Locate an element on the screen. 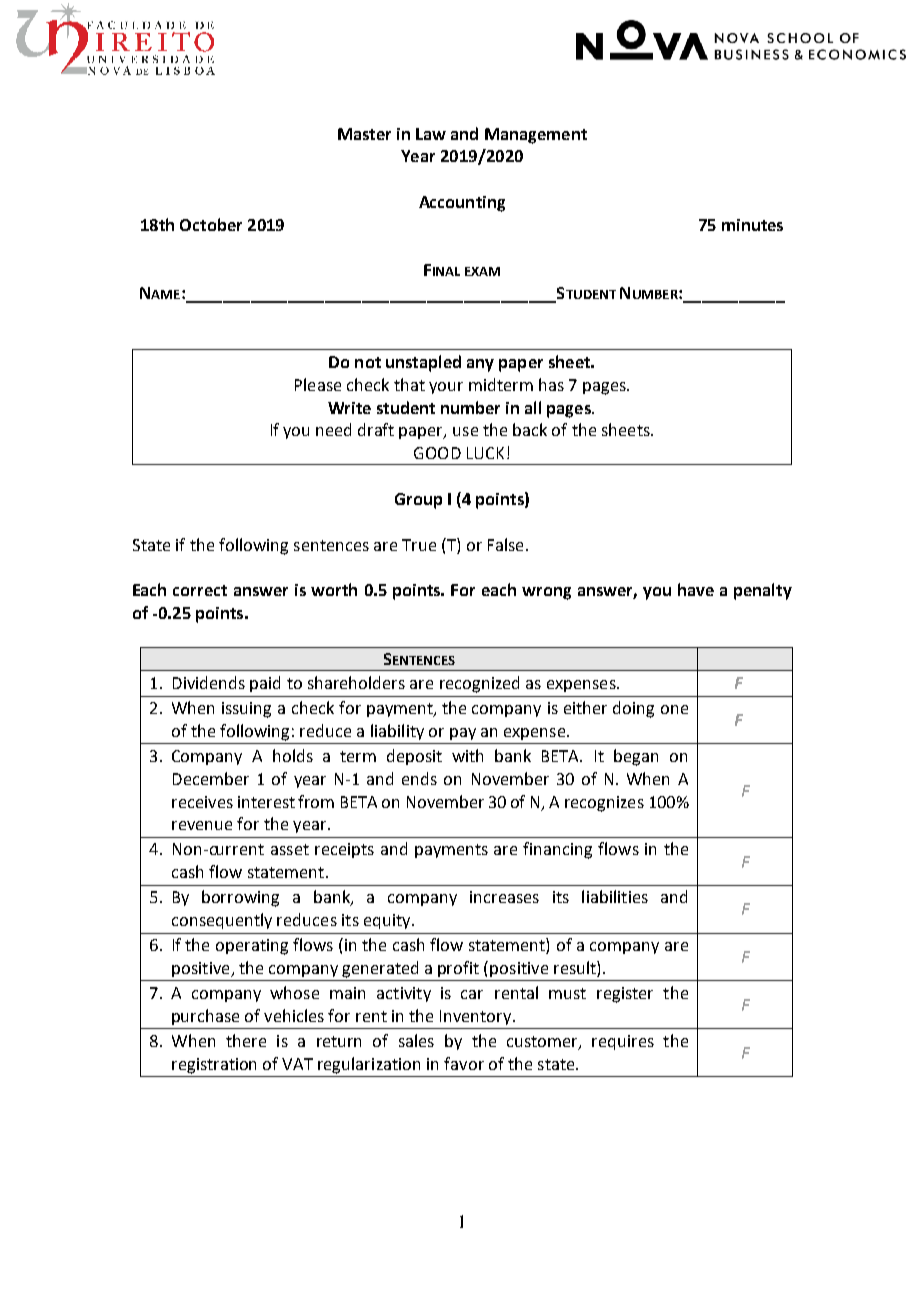  October is located at coordinates (211, 224).
